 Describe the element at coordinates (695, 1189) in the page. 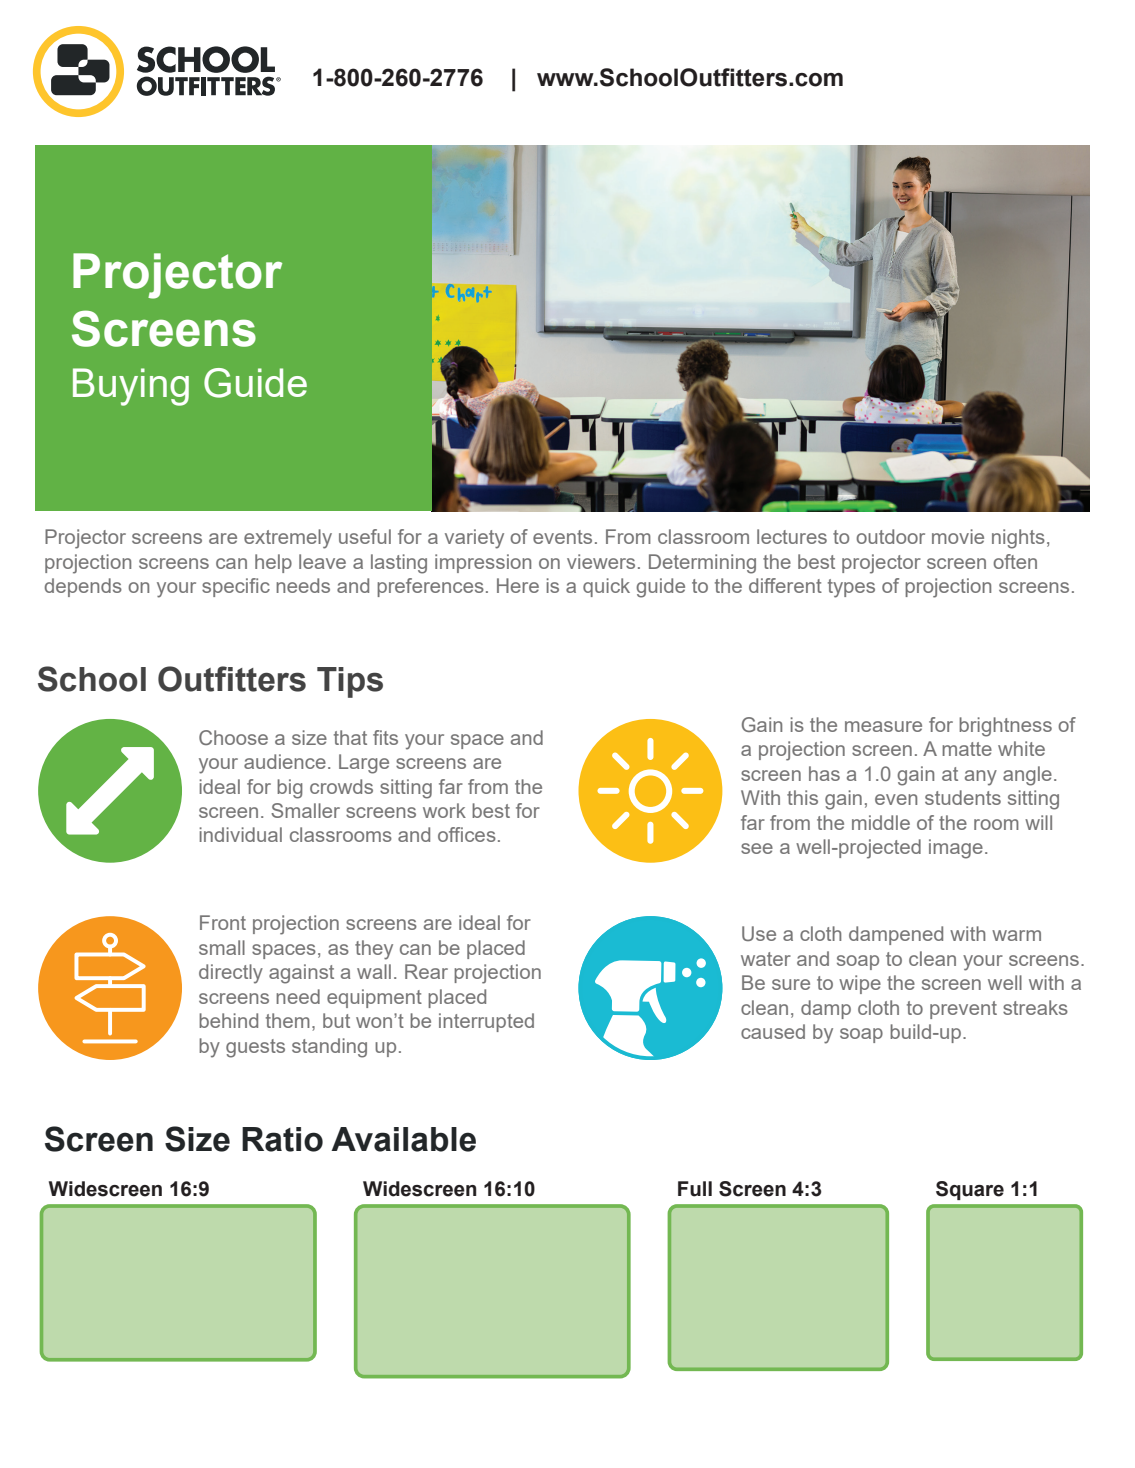

I see `Full` at that location.
